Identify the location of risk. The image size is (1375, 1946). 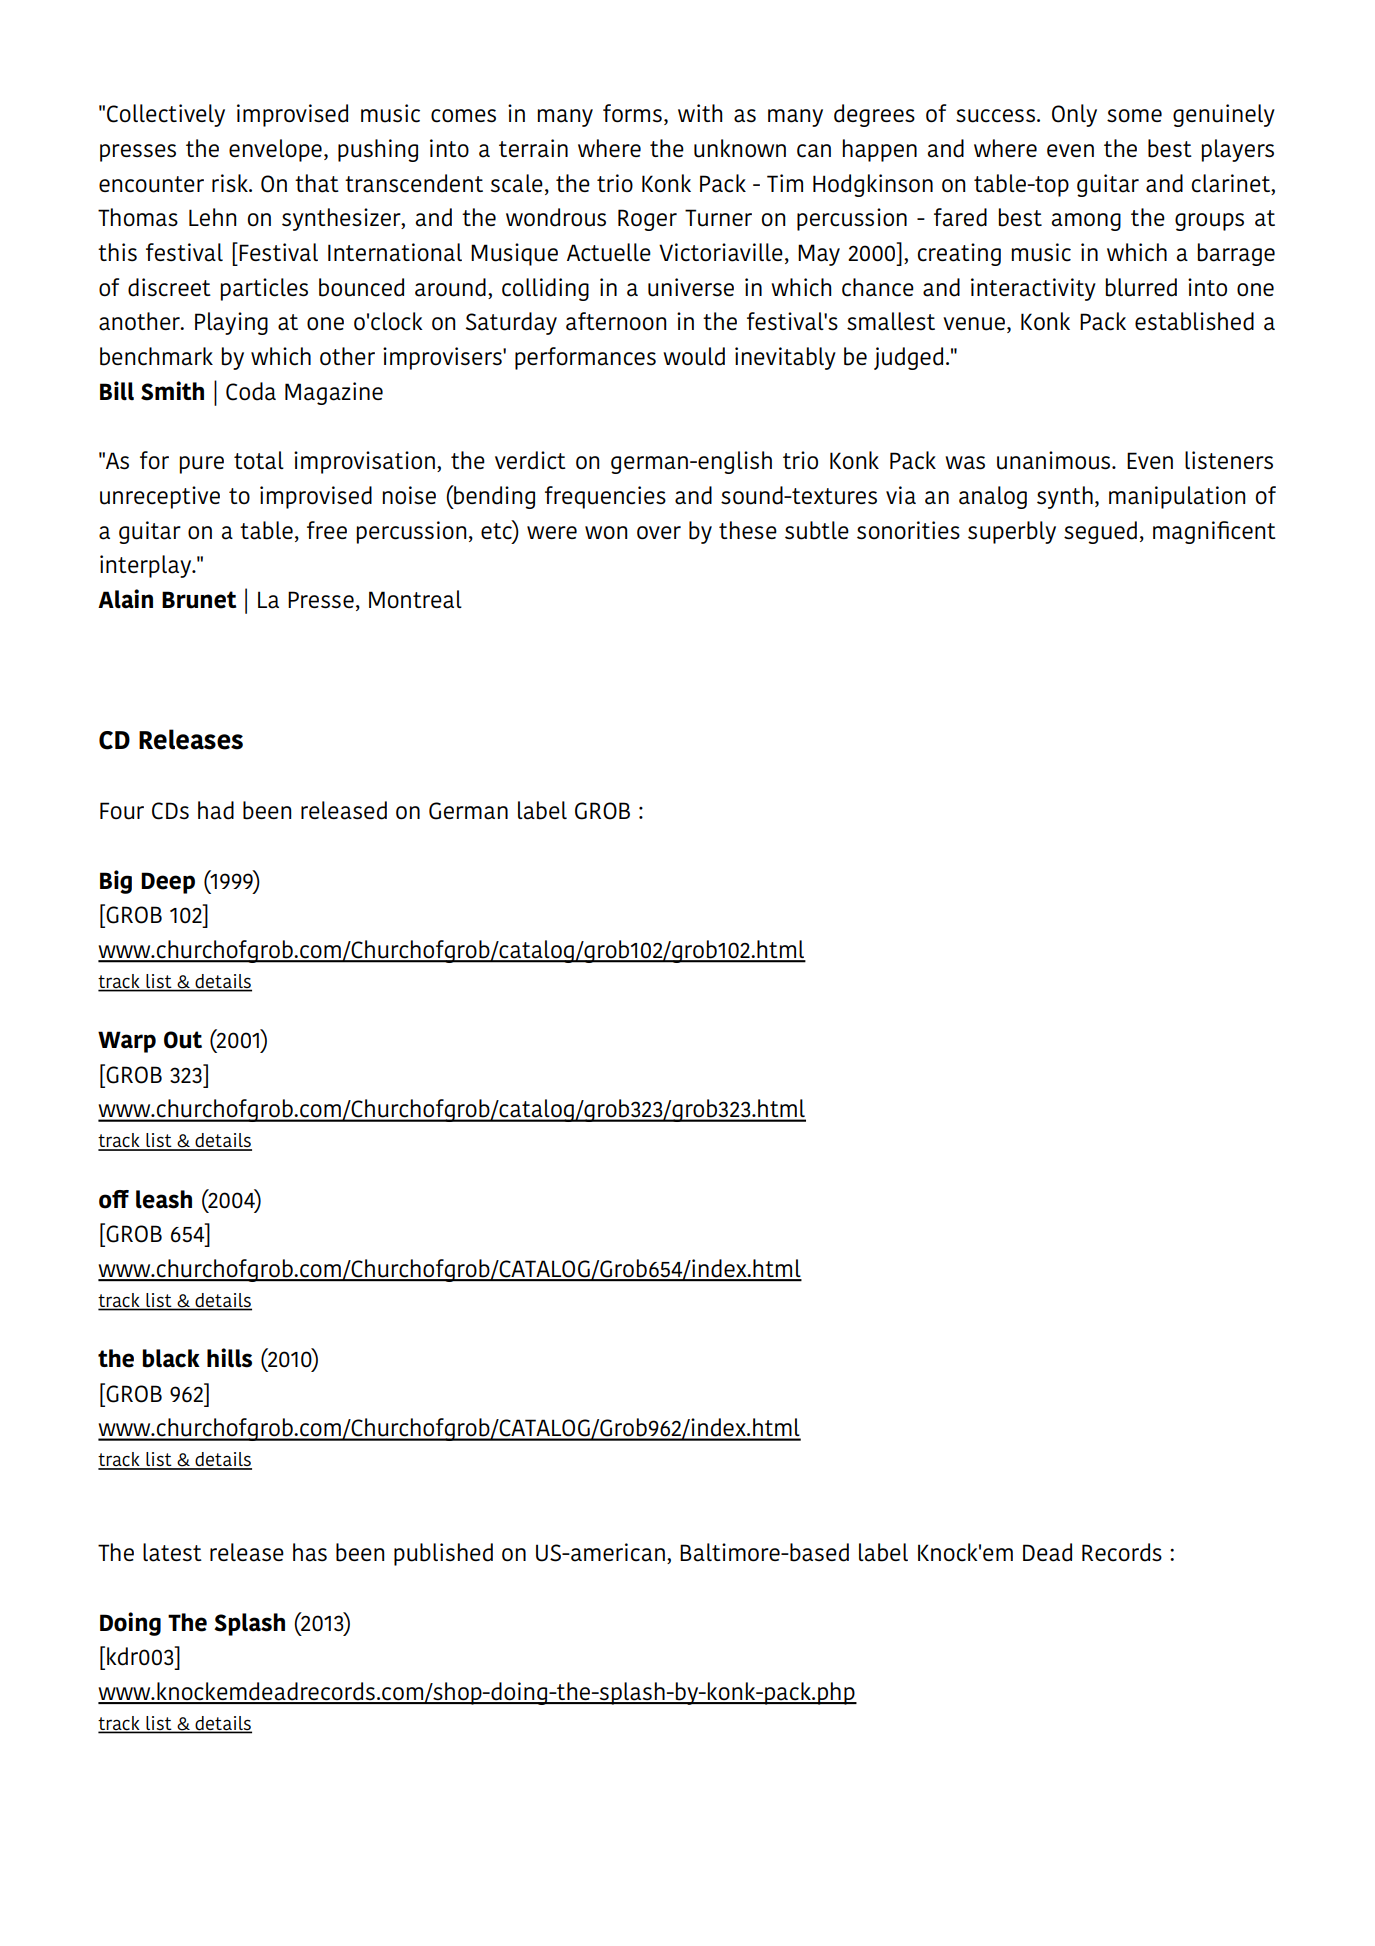
(231, 183).
